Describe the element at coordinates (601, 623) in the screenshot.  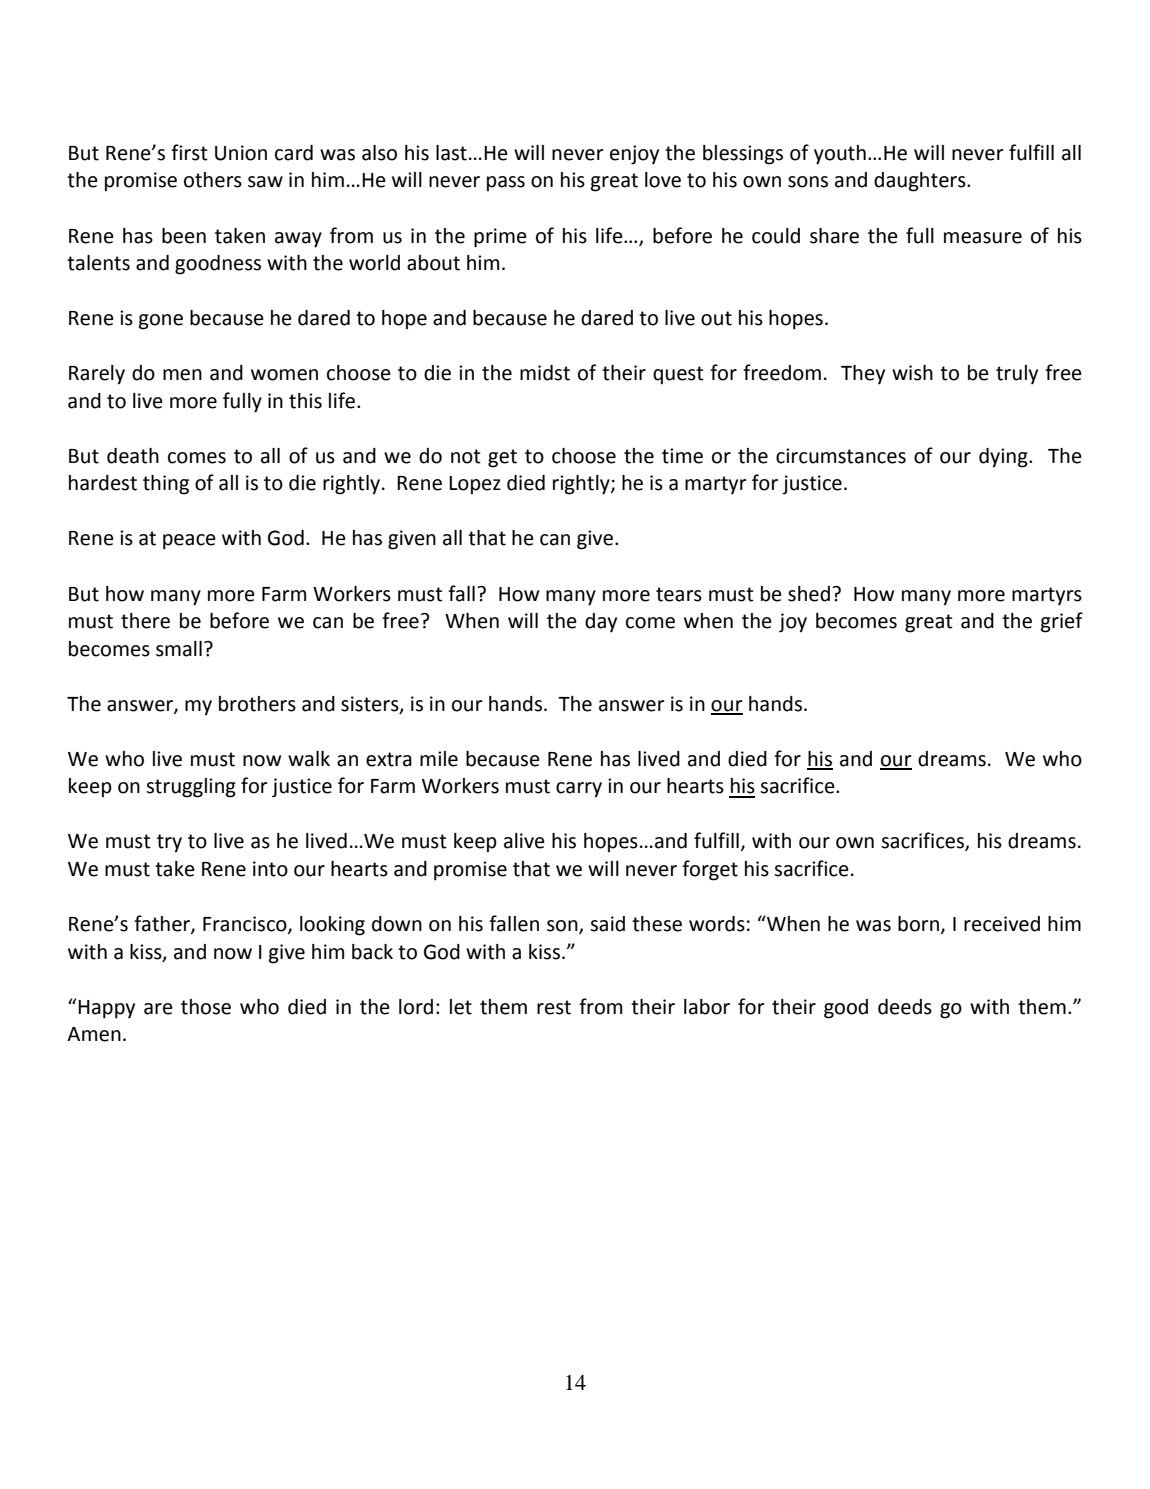
I see `day` at that location.
